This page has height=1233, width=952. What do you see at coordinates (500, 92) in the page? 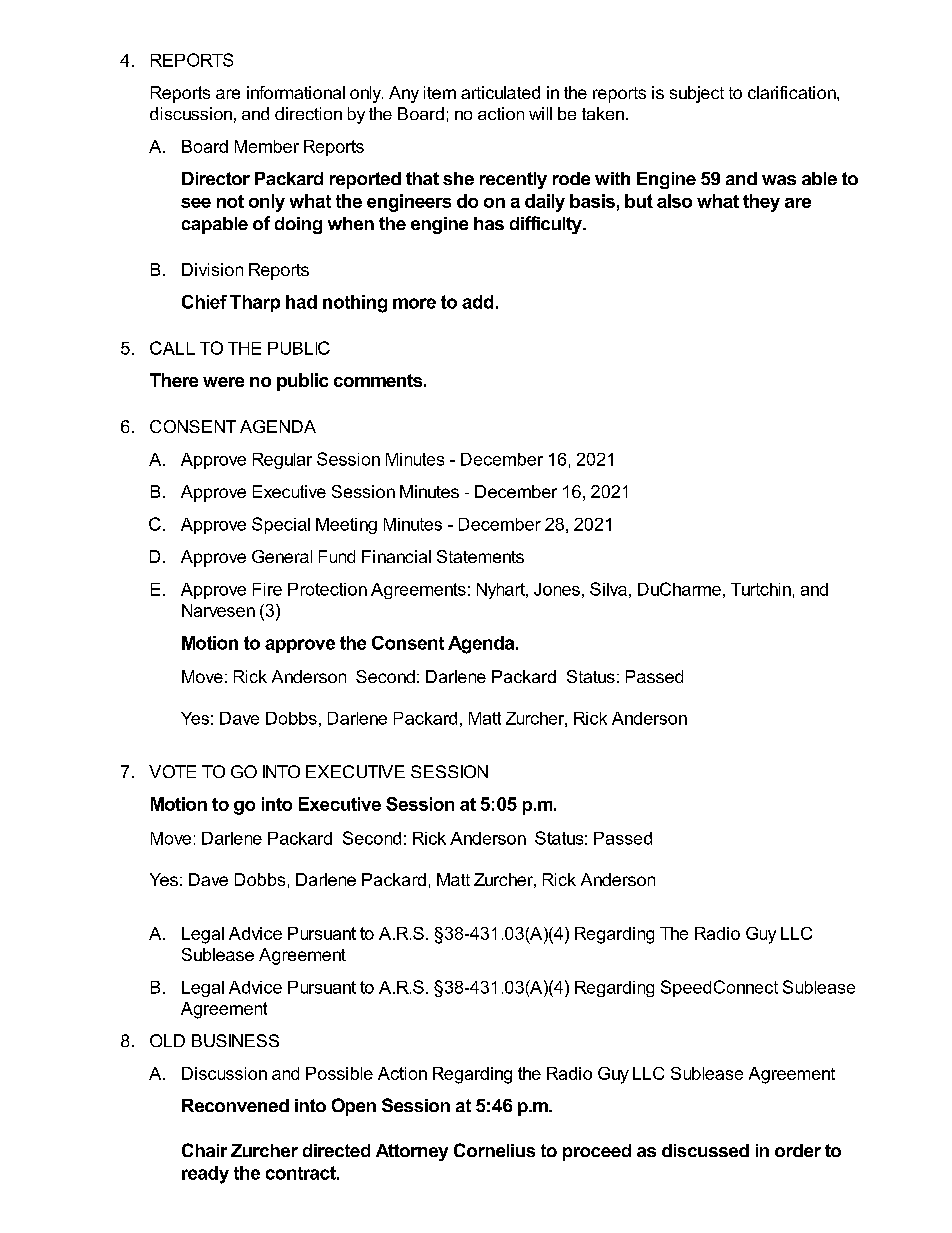
I see `articulated` at bounding box center [500, 92].
